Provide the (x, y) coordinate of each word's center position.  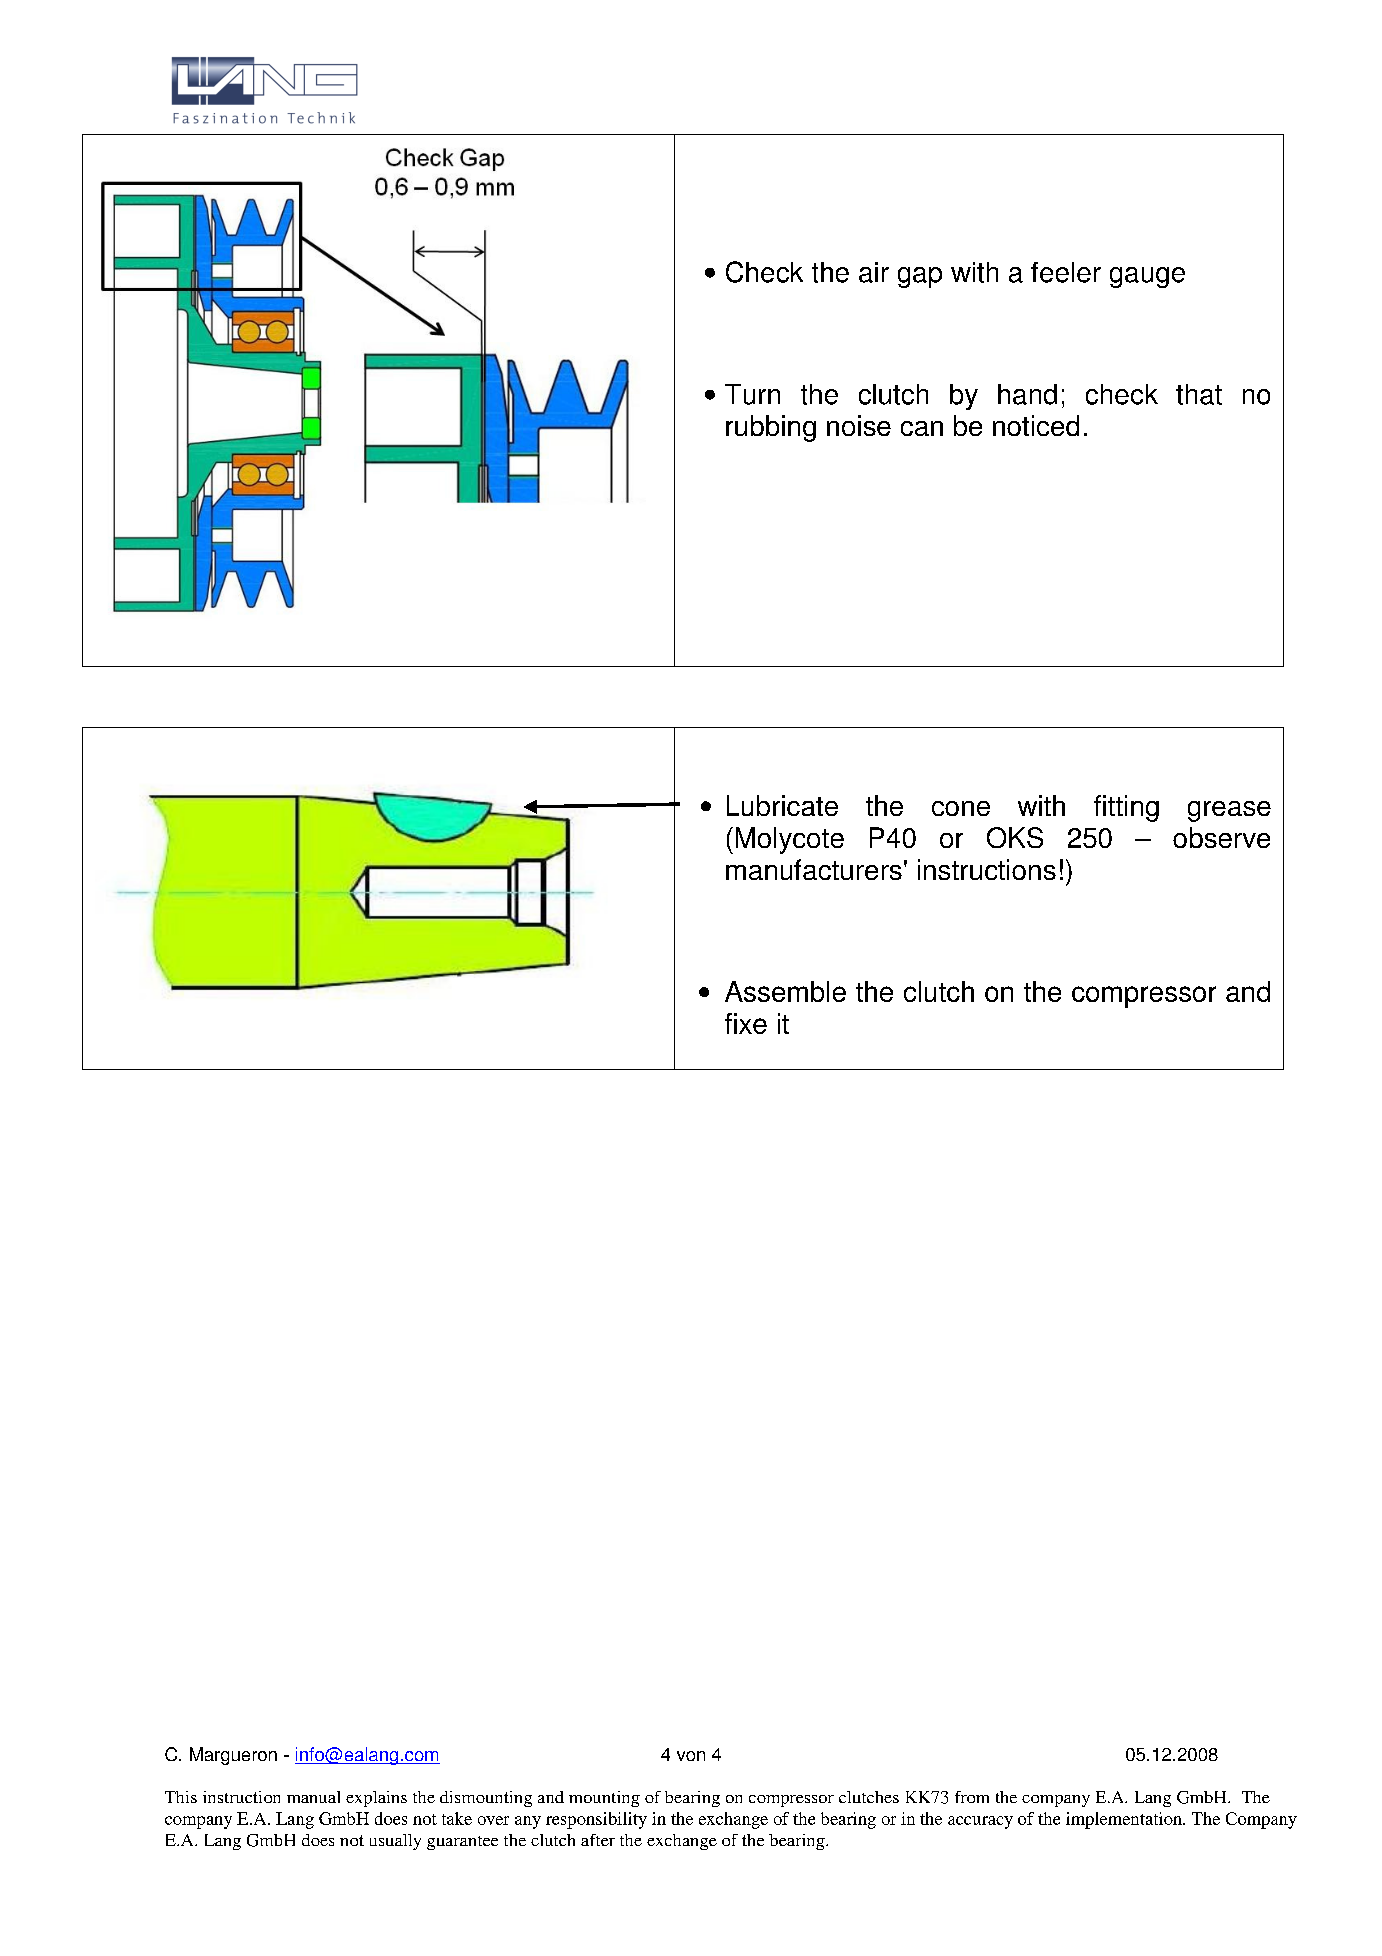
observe (1221, 837)
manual (313, 1797)
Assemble (785, 991)
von (691, 1756)
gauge (1147, 277)
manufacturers (814, 869)
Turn (752, 394)
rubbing (771, 428)
